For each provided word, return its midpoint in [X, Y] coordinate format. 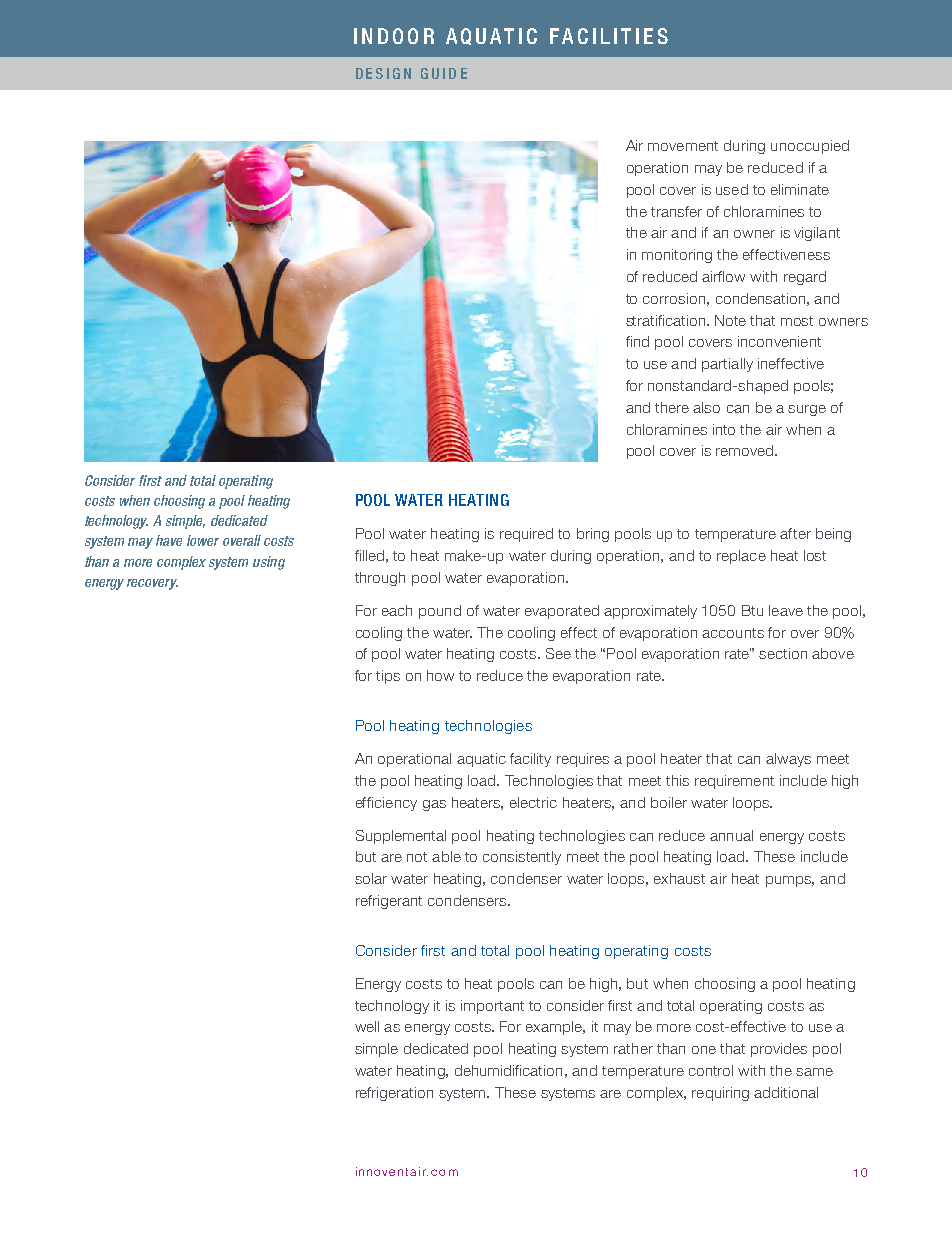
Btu [752, 610]
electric [533, 802]
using [269, 563]
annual [731, 835]
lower [203, 540]
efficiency [386, 804]
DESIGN [383, 73]
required [526, 535]
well [367, 1026]
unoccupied [810, 147]
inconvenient [779, 341]
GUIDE [444, 73]
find [637, 341]
